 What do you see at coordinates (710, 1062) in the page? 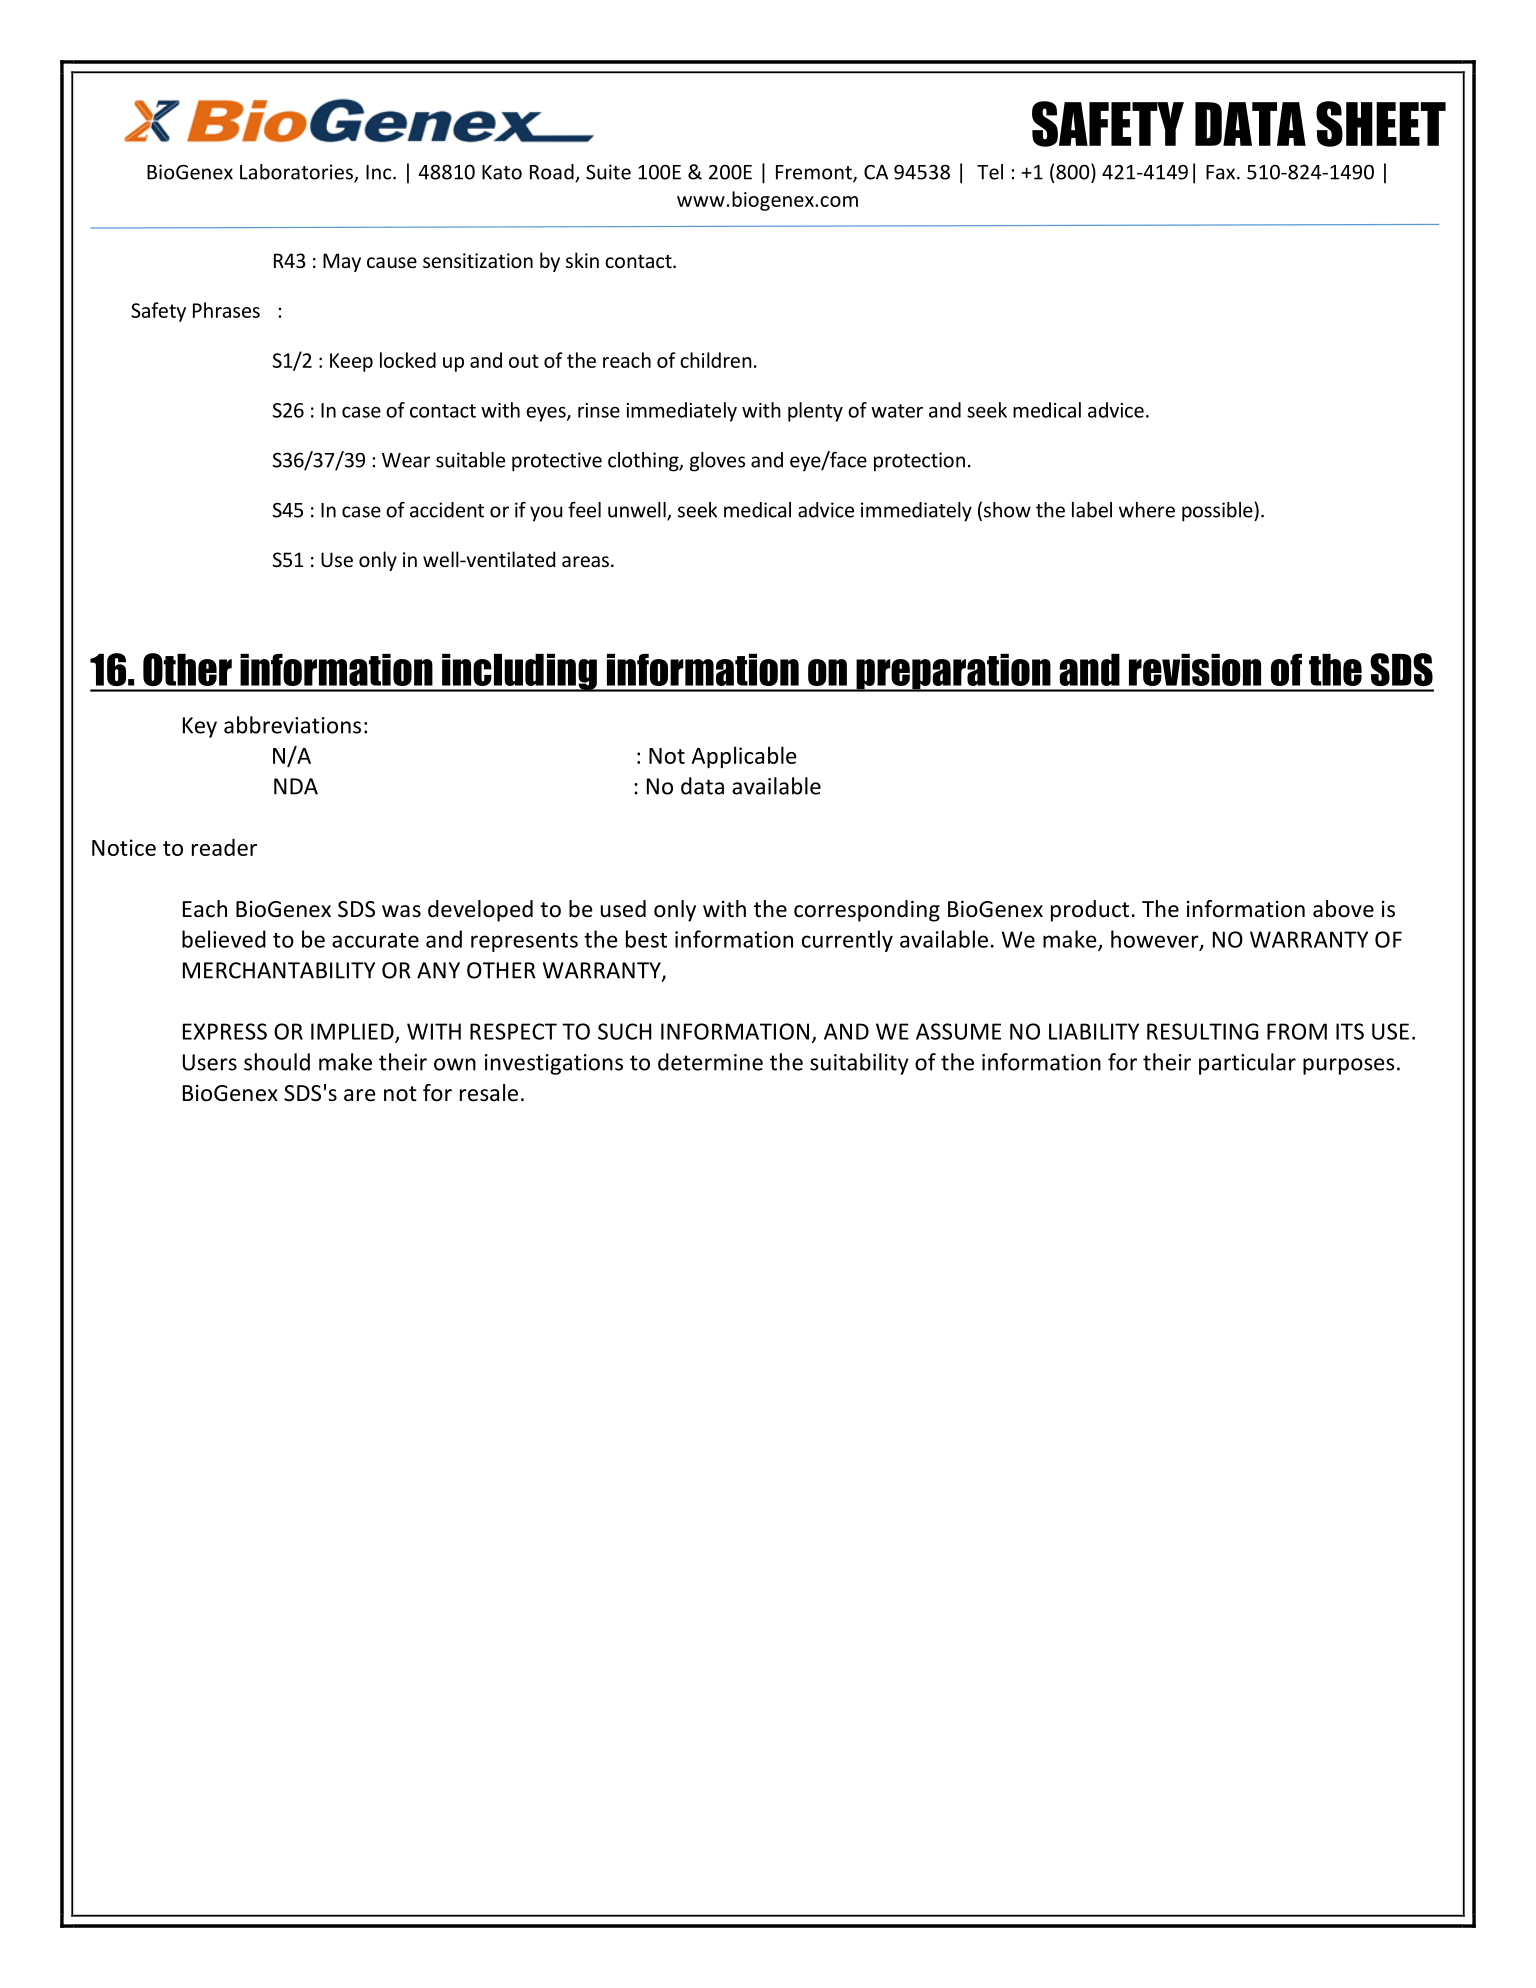
I see `determine` at bounding box center [710, 1062].
